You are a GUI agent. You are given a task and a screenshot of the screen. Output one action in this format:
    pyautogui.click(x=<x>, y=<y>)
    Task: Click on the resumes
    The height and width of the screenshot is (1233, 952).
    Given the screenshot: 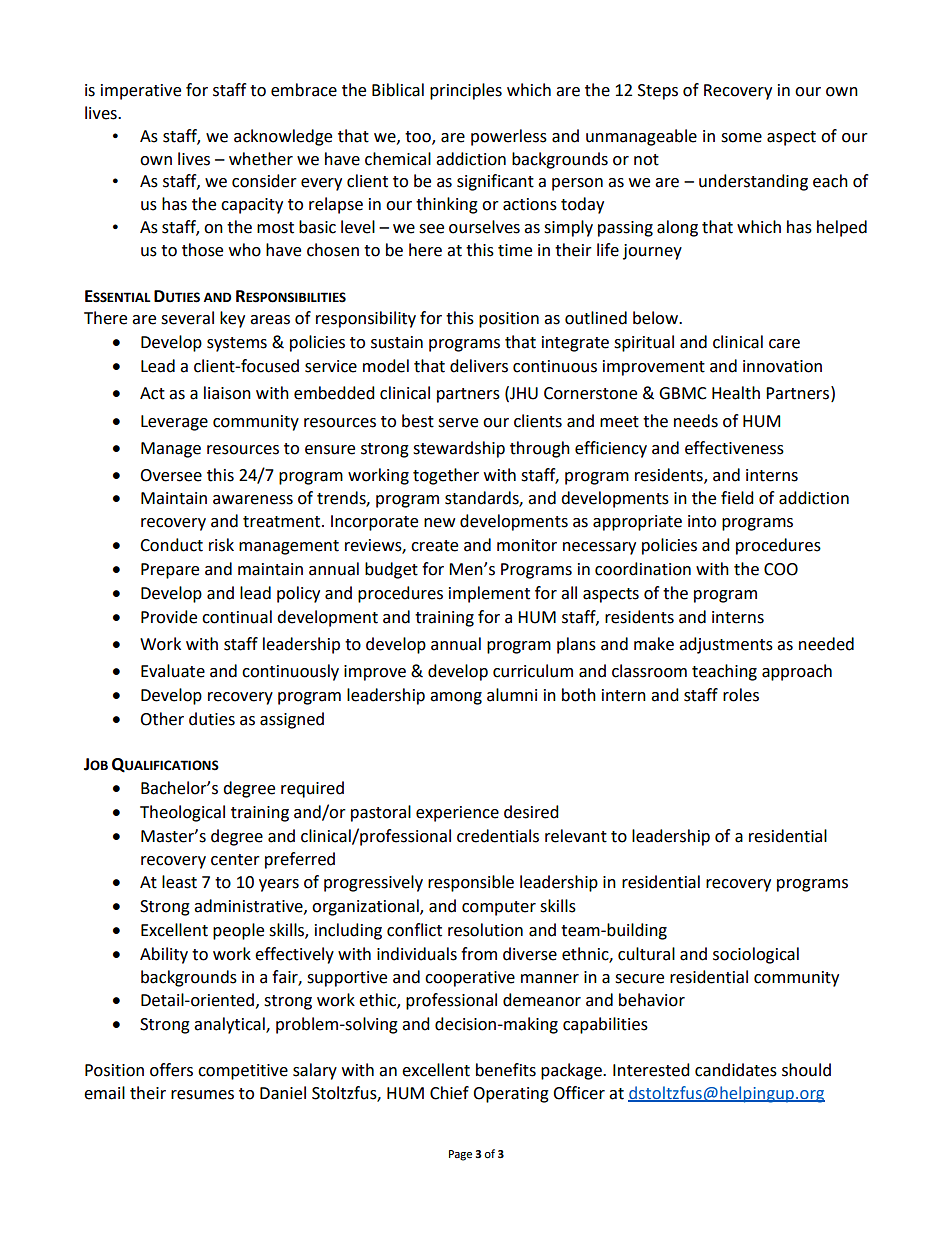 What is the action you would take?
    pyautogui.click(x=202, y=1095)
